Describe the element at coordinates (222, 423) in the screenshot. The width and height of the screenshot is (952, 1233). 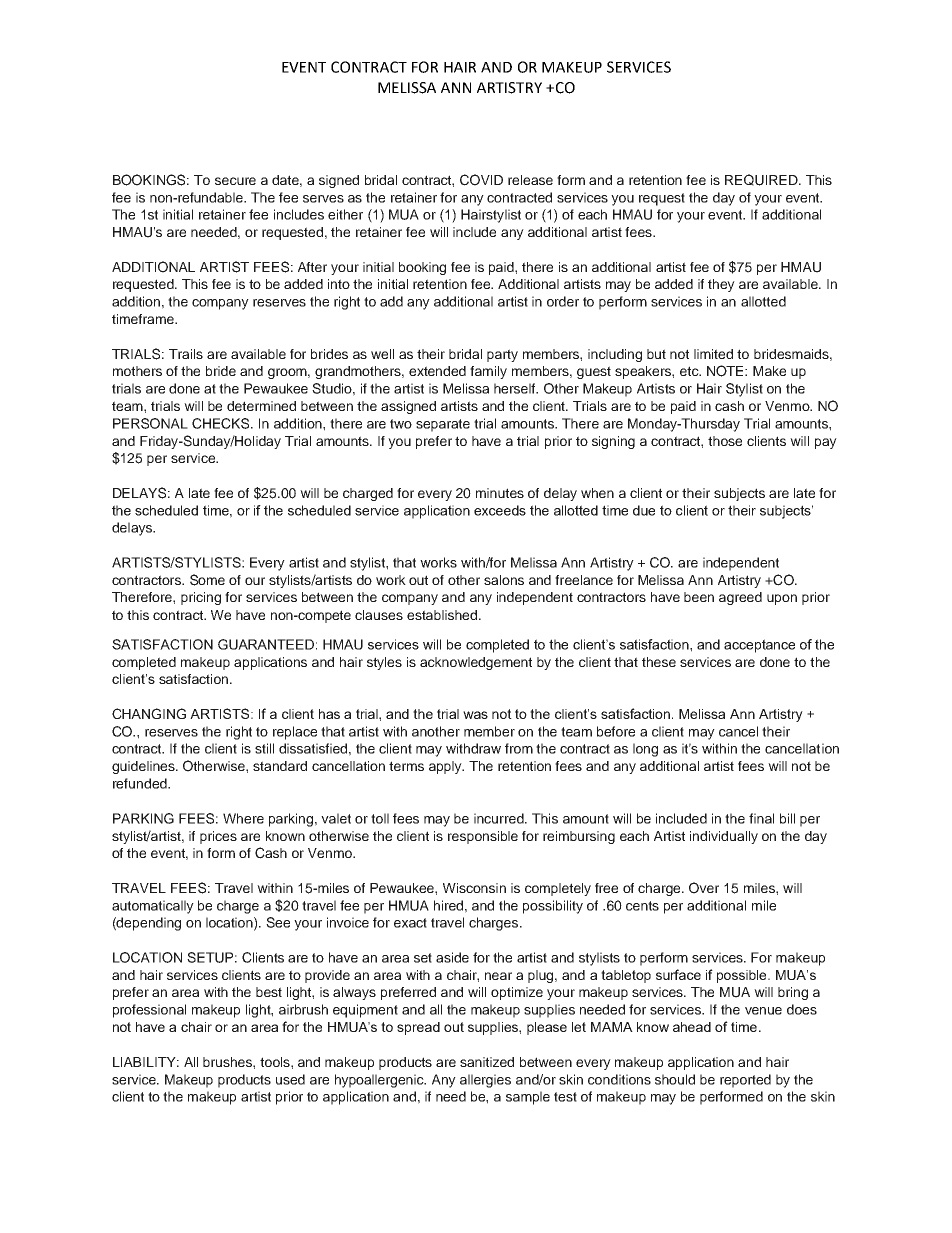
I see `CHECKS` at that location.
